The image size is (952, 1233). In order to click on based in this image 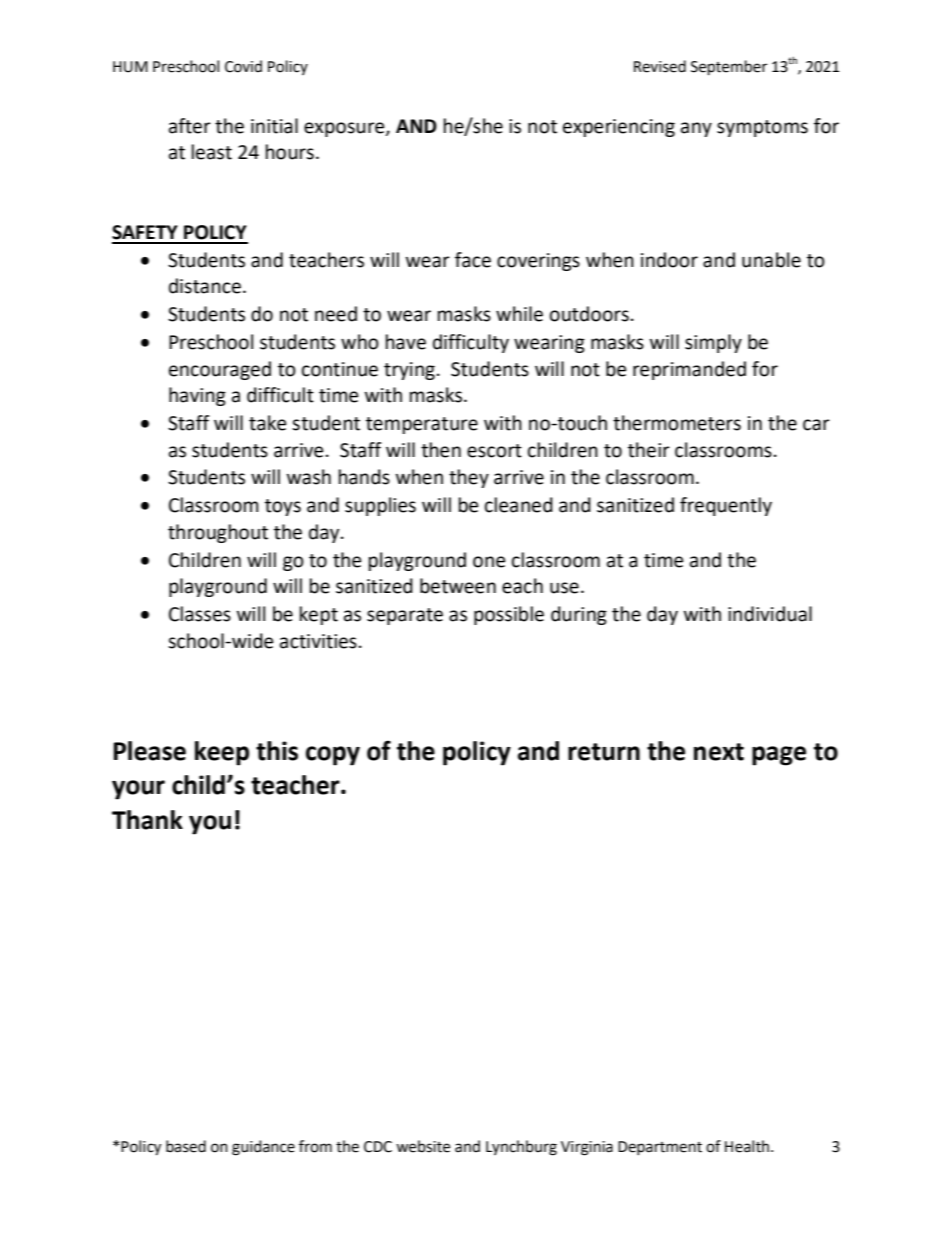, I will do `click(186, 1146)`.
